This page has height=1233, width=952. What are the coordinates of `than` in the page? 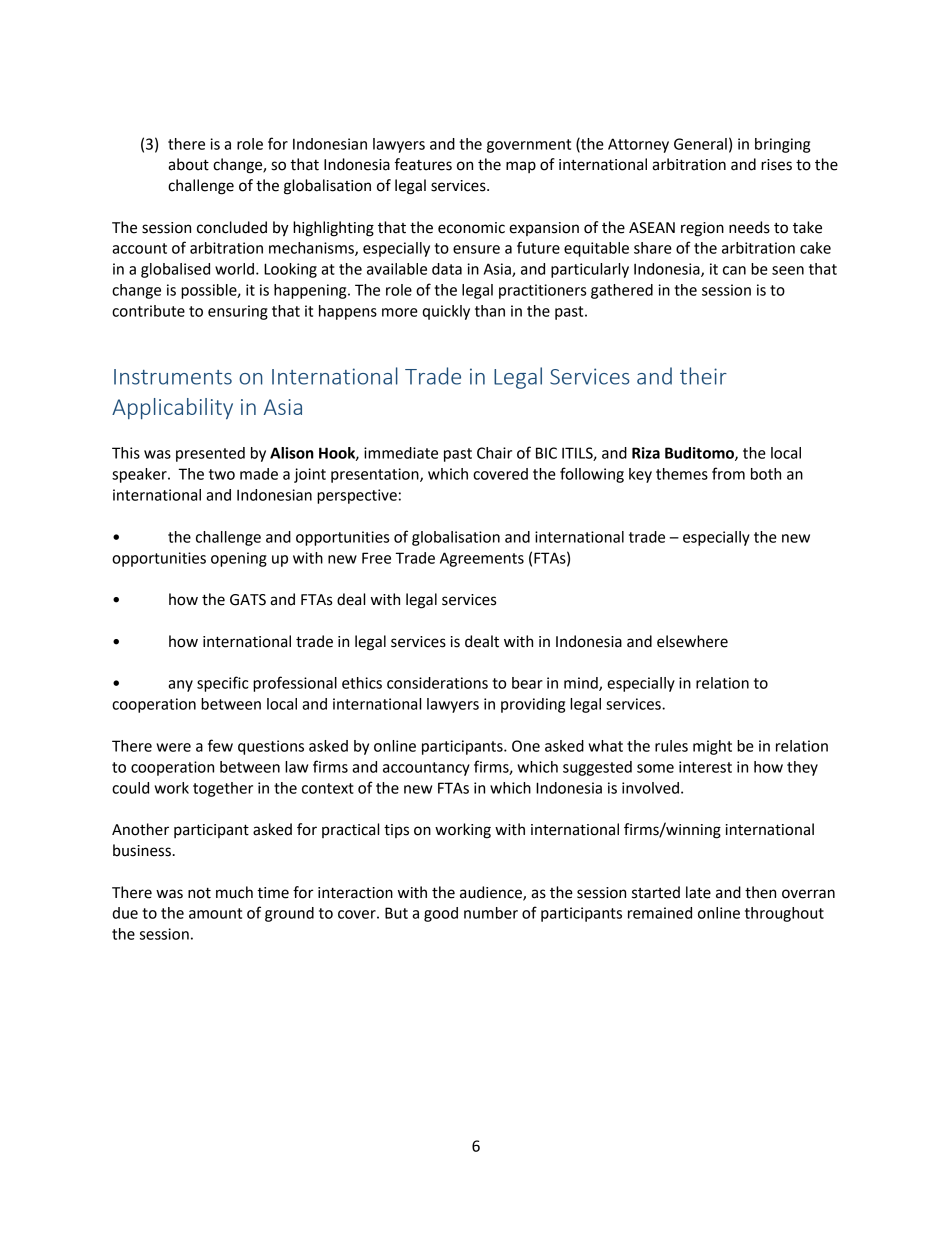 It's located at (490, 311).
